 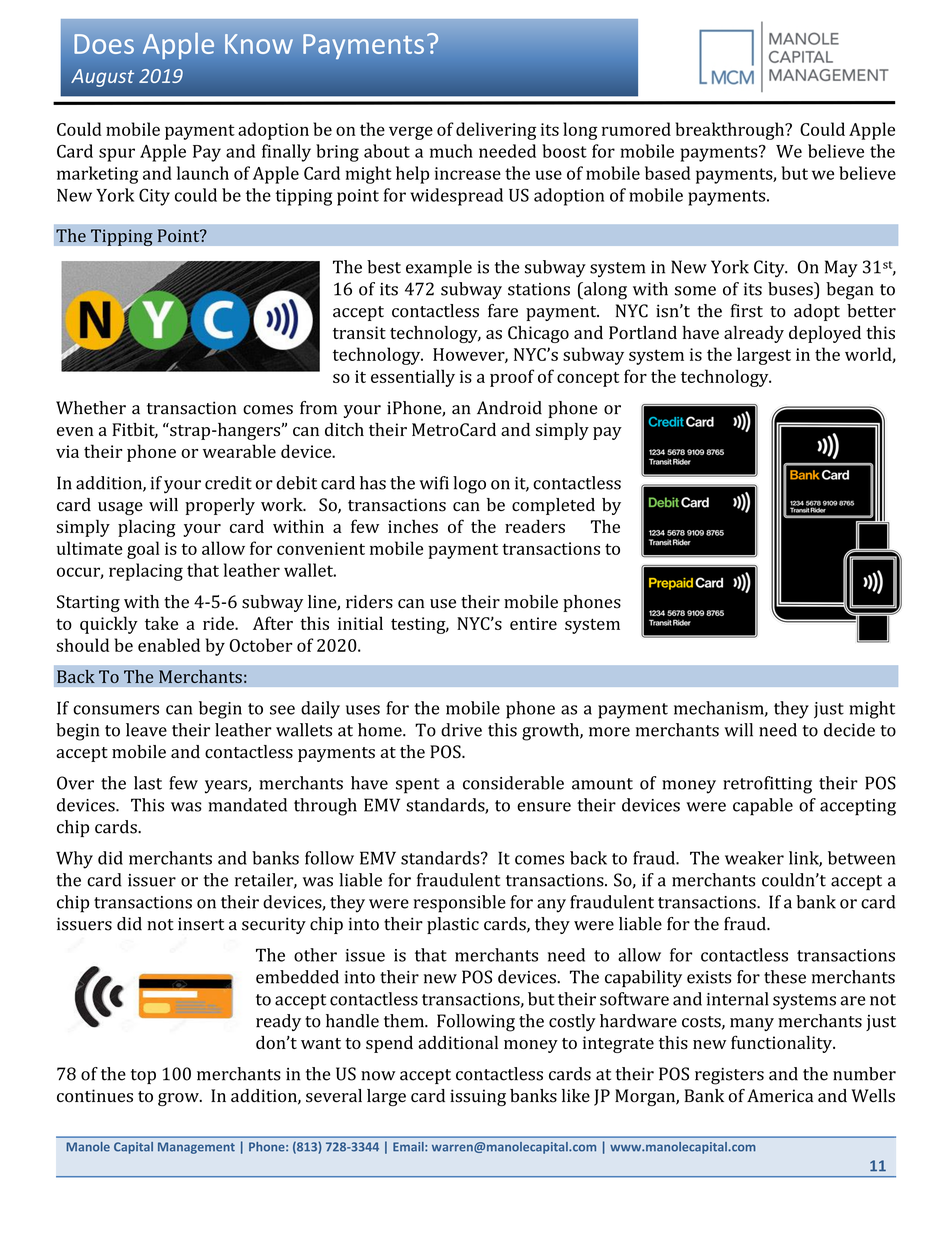 What do you see at coordinates (196, 1148) in the document?
I see `Management` at bounding box center [196, 1148].
